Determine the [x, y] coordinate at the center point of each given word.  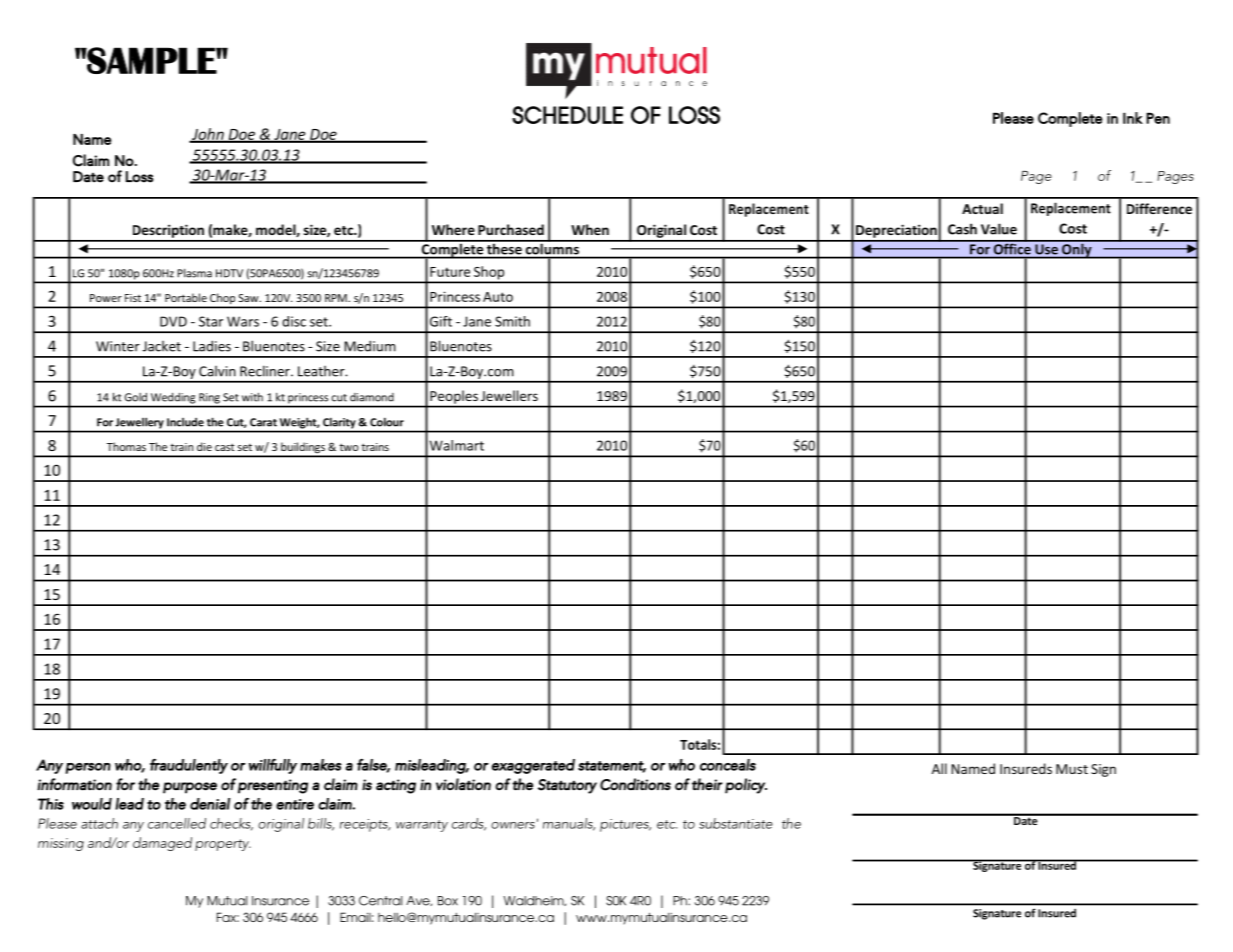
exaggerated [533, 766]
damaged [162, 844]
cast [225, 447]
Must [1072, 769]
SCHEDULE [567, 115]
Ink [1133, 118]
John [208, 135]
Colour [387, 422]
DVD [173, 321]
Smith [512, 321]
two [349, 447]
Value [999, 229]
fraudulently [189, 766]
